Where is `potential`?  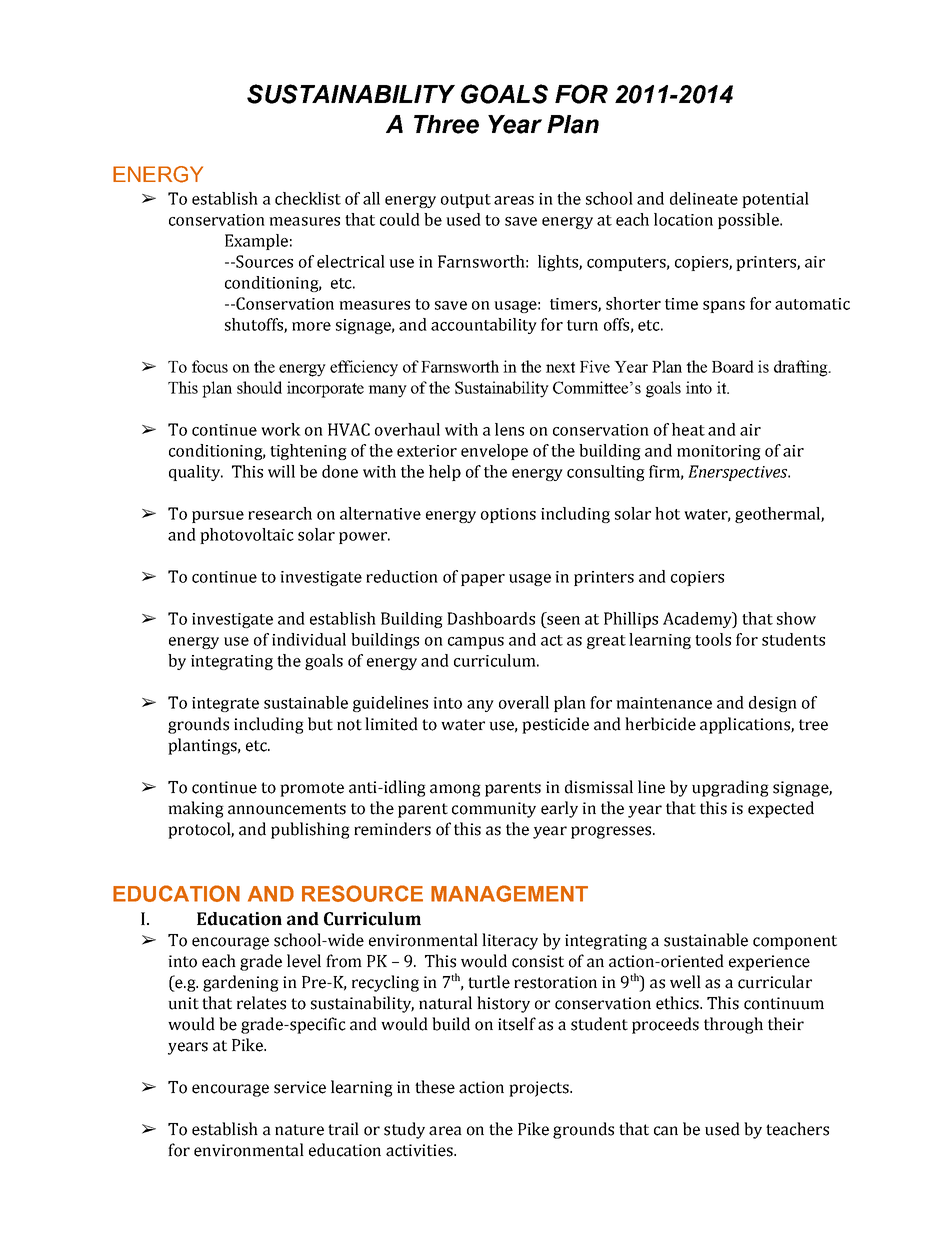 potential is located at coordinates (775, 200).
